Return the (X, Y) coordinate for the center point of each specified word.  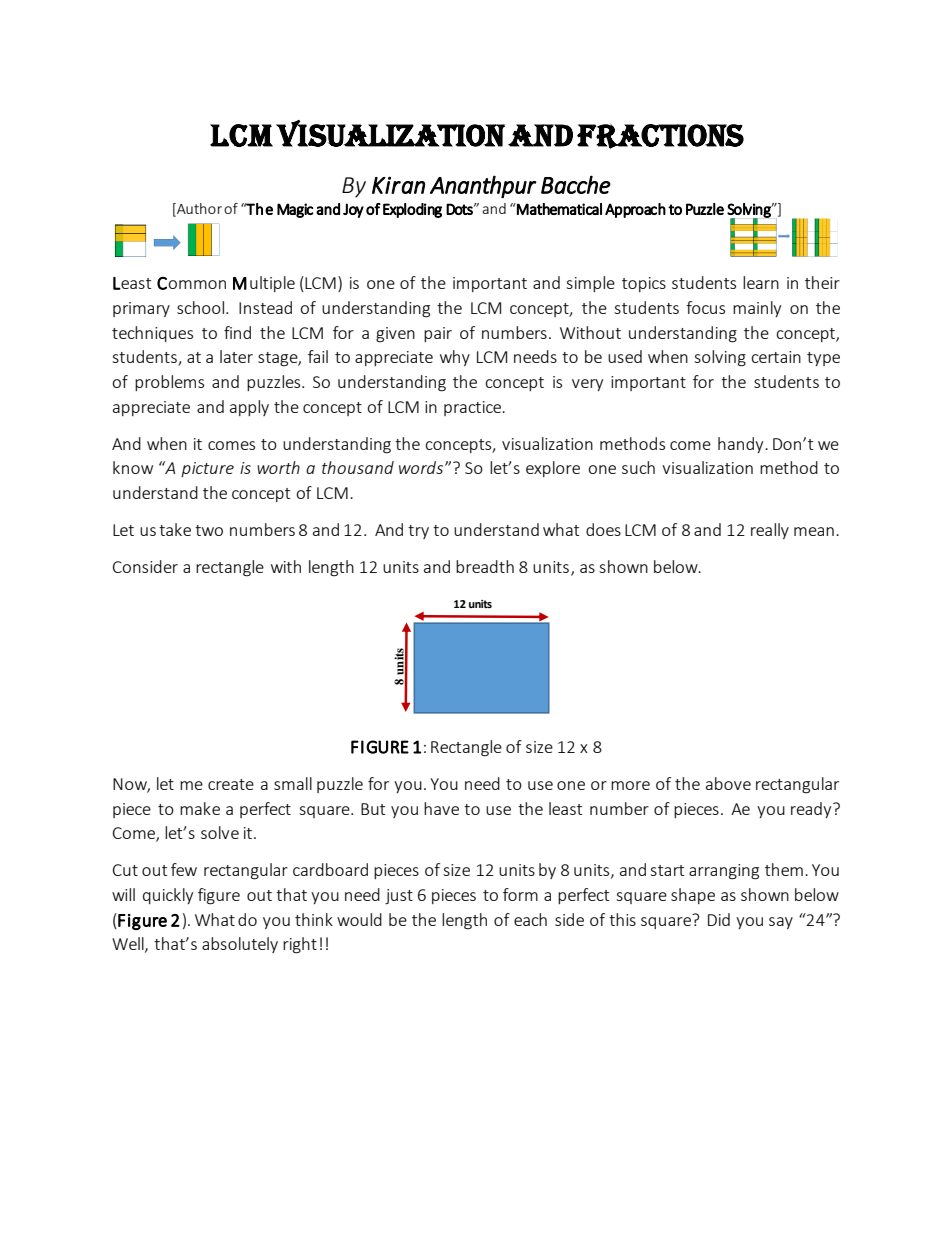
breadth (485, 566)
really (770, 531)
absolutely (240, 945)
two (209, 530)
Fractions (660, 136)
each (530, 919)
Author (198, 210)
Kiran (398, 185)
